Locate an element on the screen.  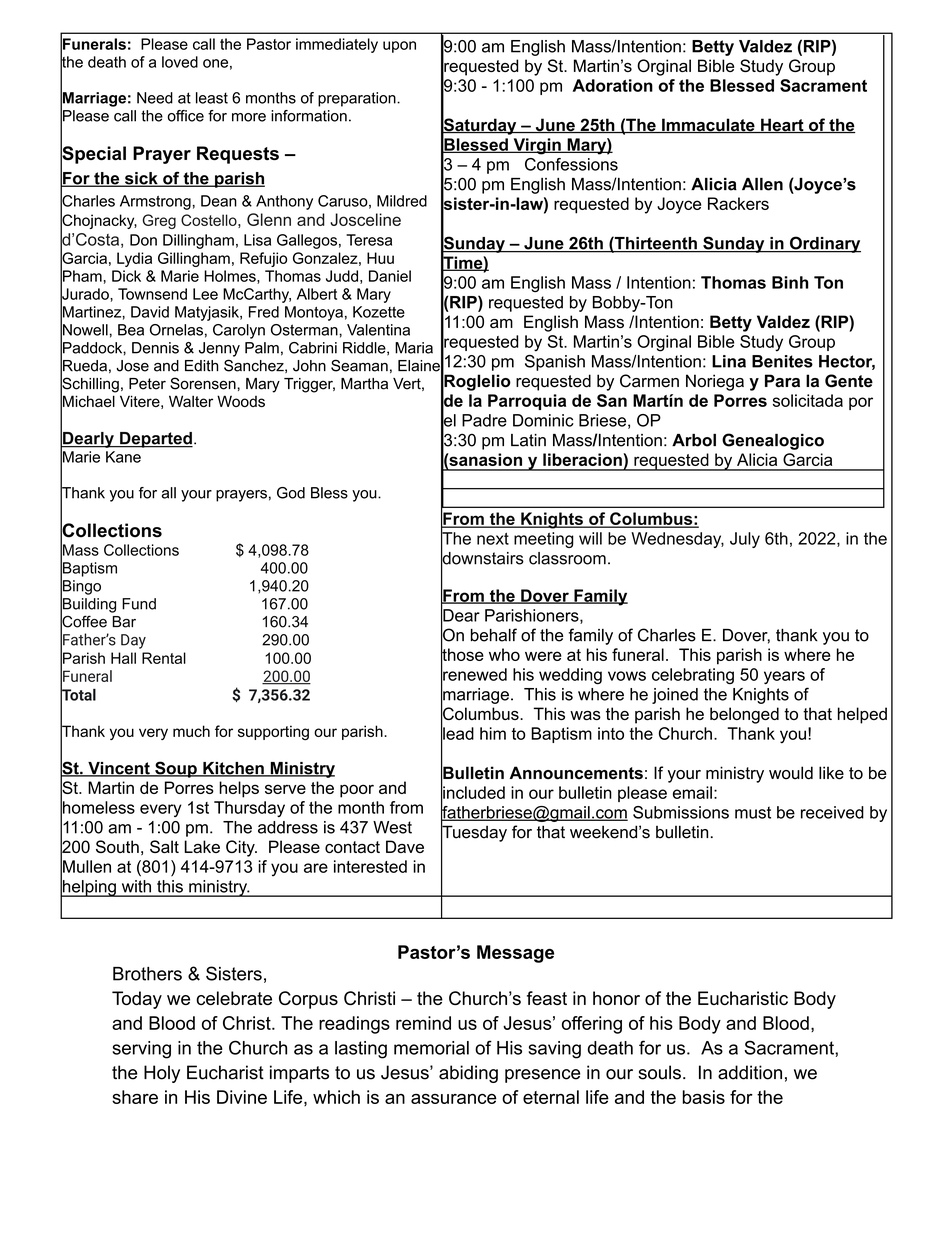
addition is located at coordinates (750, 1072).
